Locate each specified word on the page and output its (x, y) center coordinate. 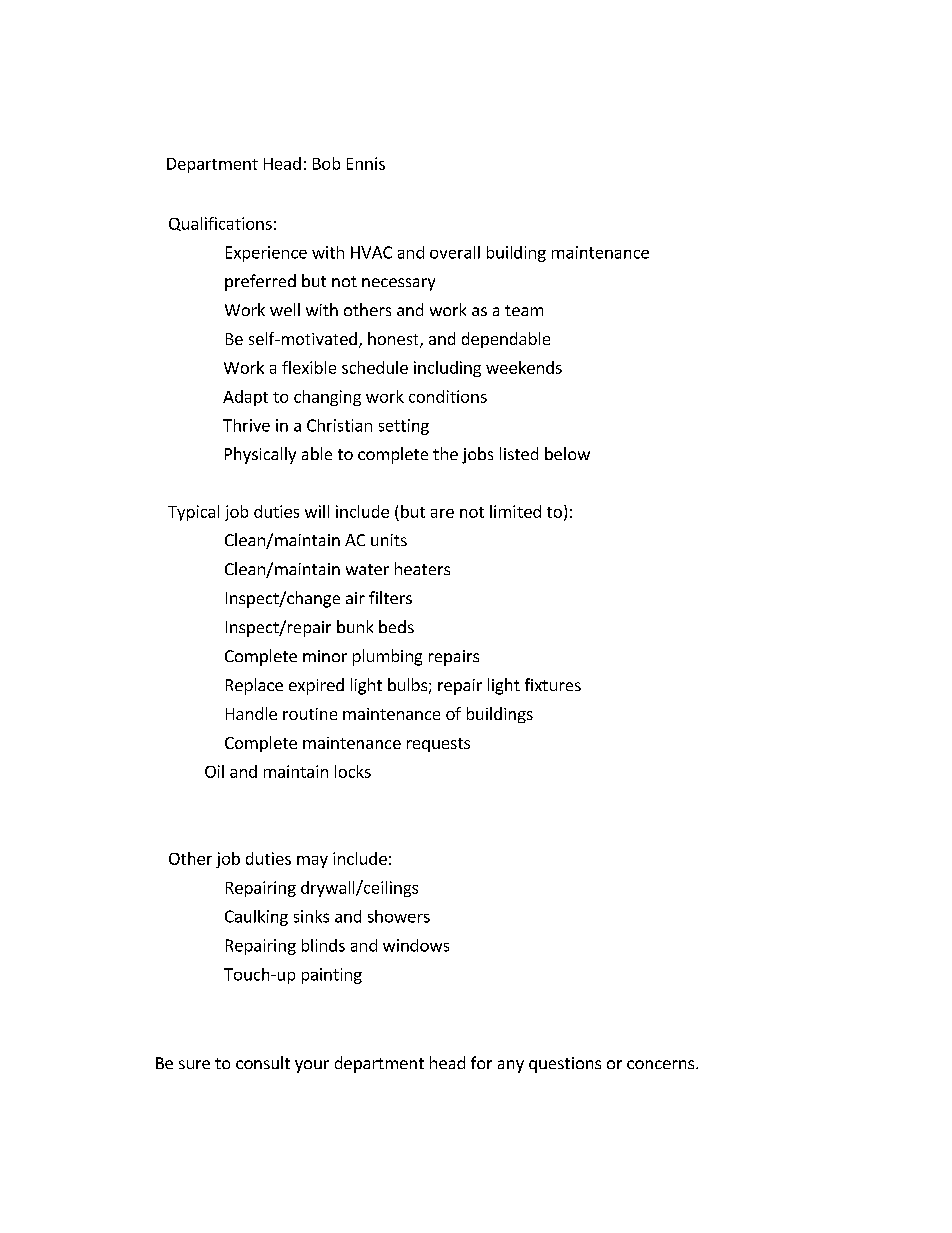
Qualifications (220, 224)
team (524, 310)
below (567, 453)
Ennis (366, 163)
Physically (260, 455)
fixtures (553, 684)
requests (438, 745)
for (481, 1062)
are (442, 513)
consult (263, 1062)
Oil (214, 771)
